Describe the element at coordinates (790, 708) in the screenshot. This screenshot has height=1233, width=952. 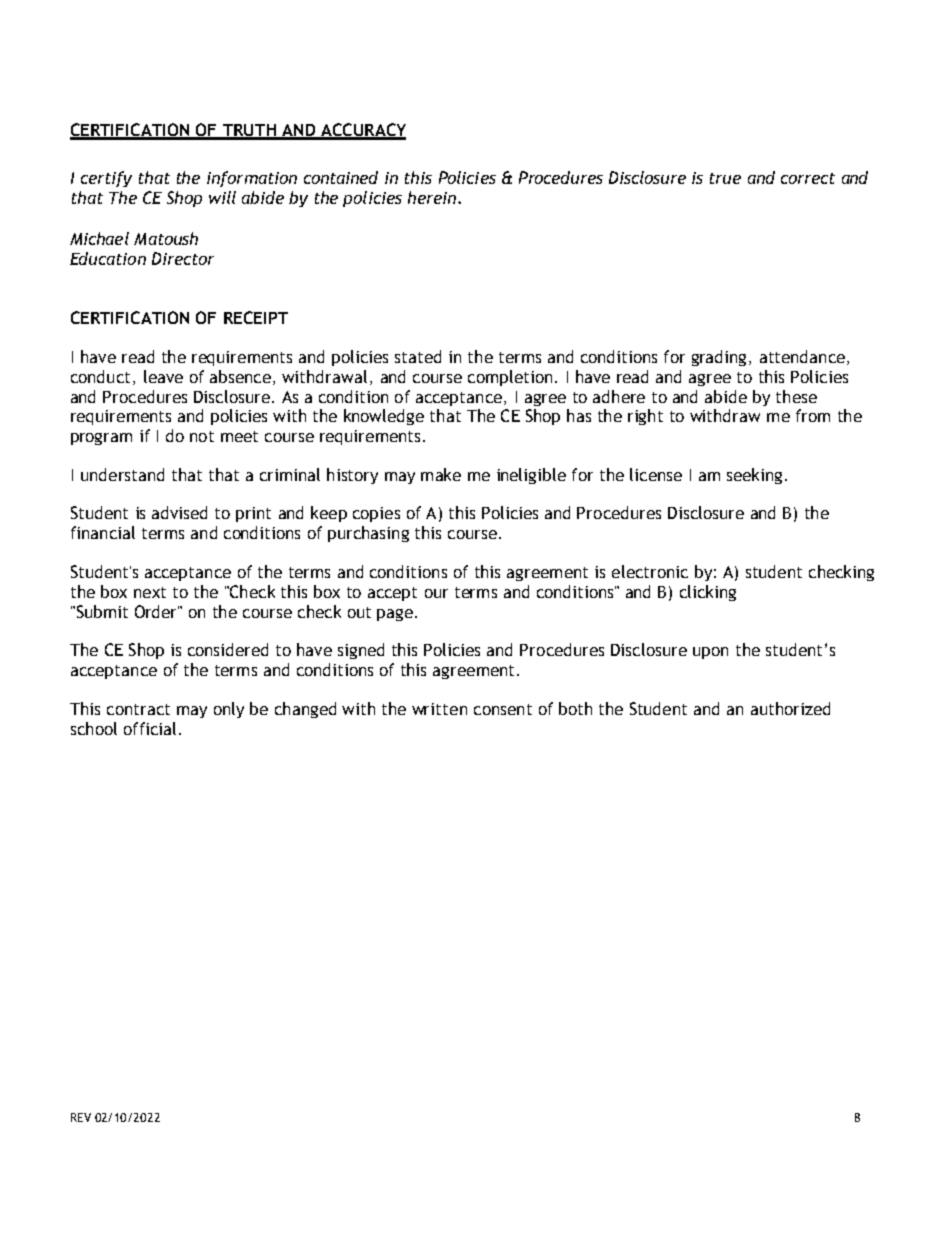
I see `authorized` at that location.
